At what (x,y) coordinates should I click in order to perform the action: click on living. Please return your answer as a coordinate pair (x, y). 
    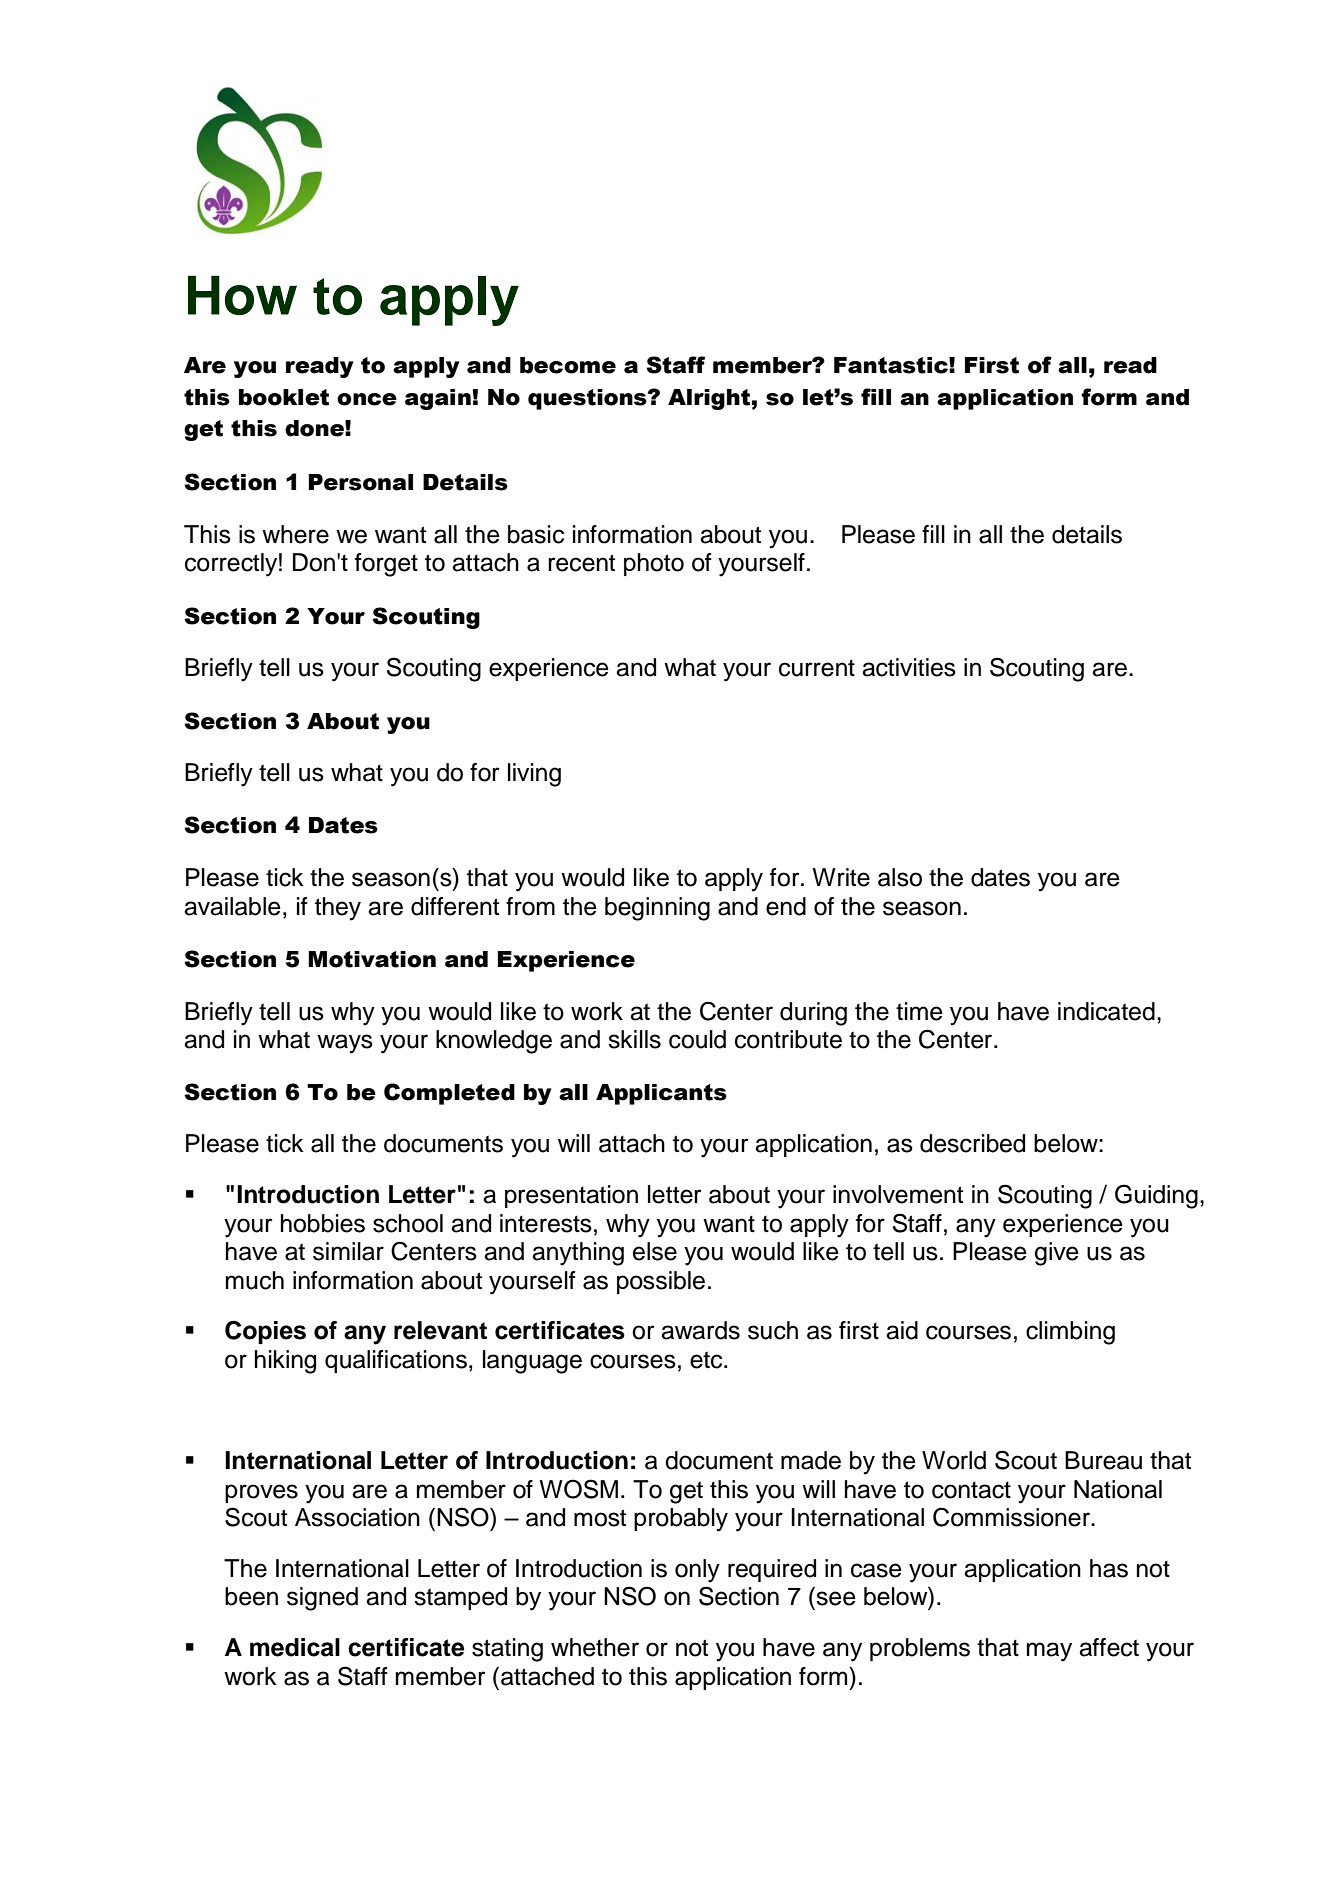
    Looking at the image, I should click on (534, 775).
